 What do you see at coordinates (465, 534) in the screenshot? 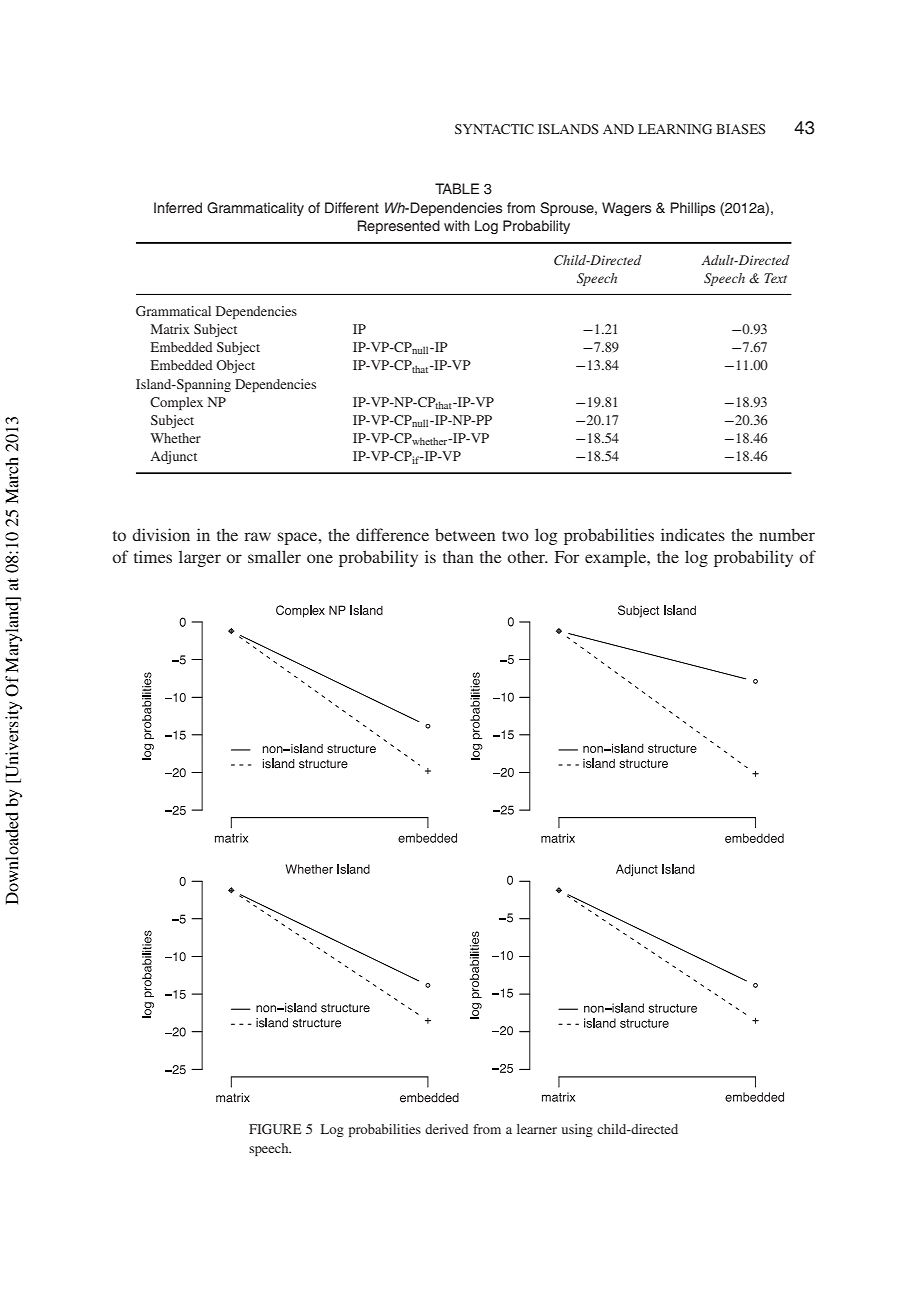
I see `between` at bounding box center [465, 534].
